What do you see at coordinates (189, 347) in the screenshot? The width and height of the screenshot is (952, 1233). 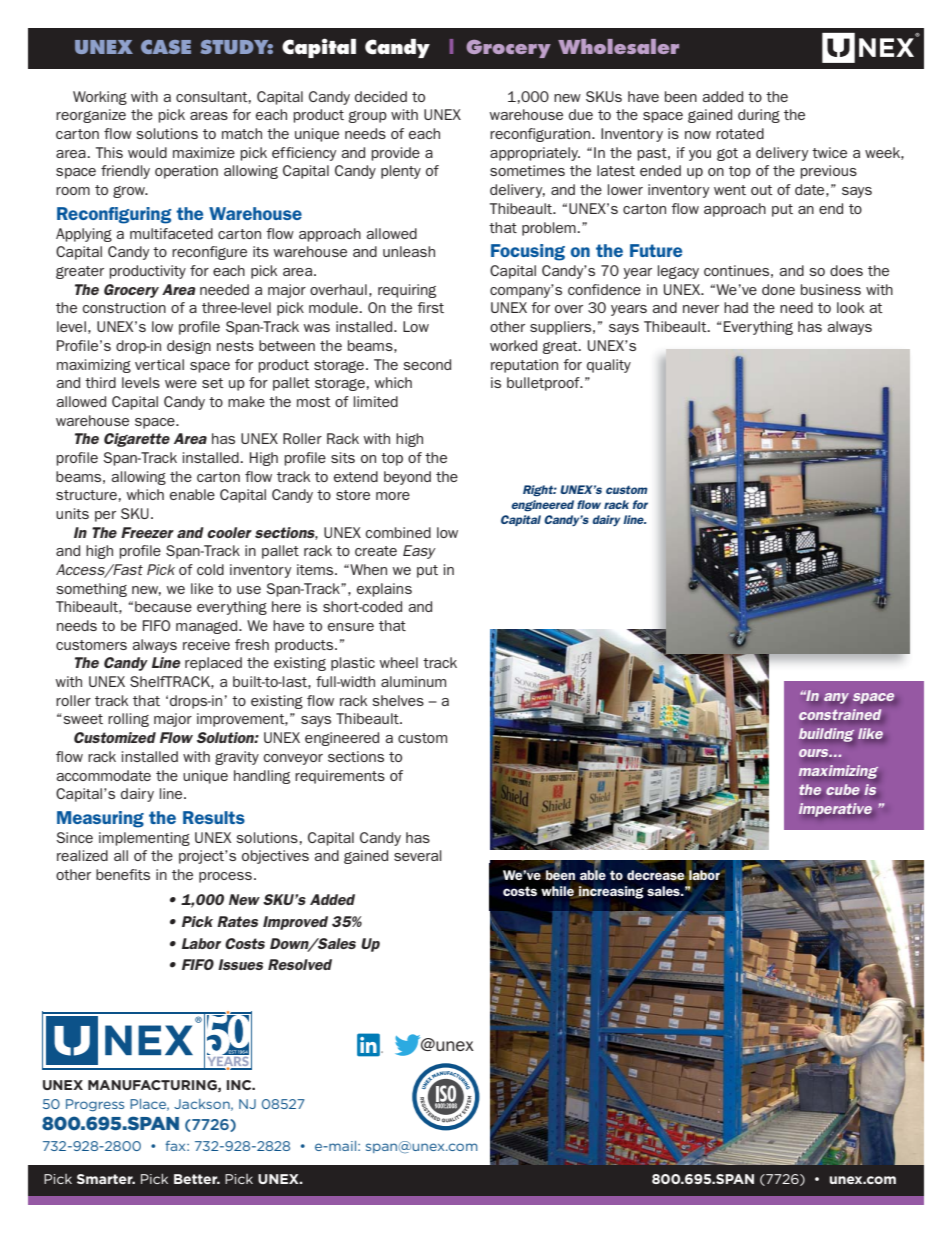 I see `design` at bounding box center [189, 347].
